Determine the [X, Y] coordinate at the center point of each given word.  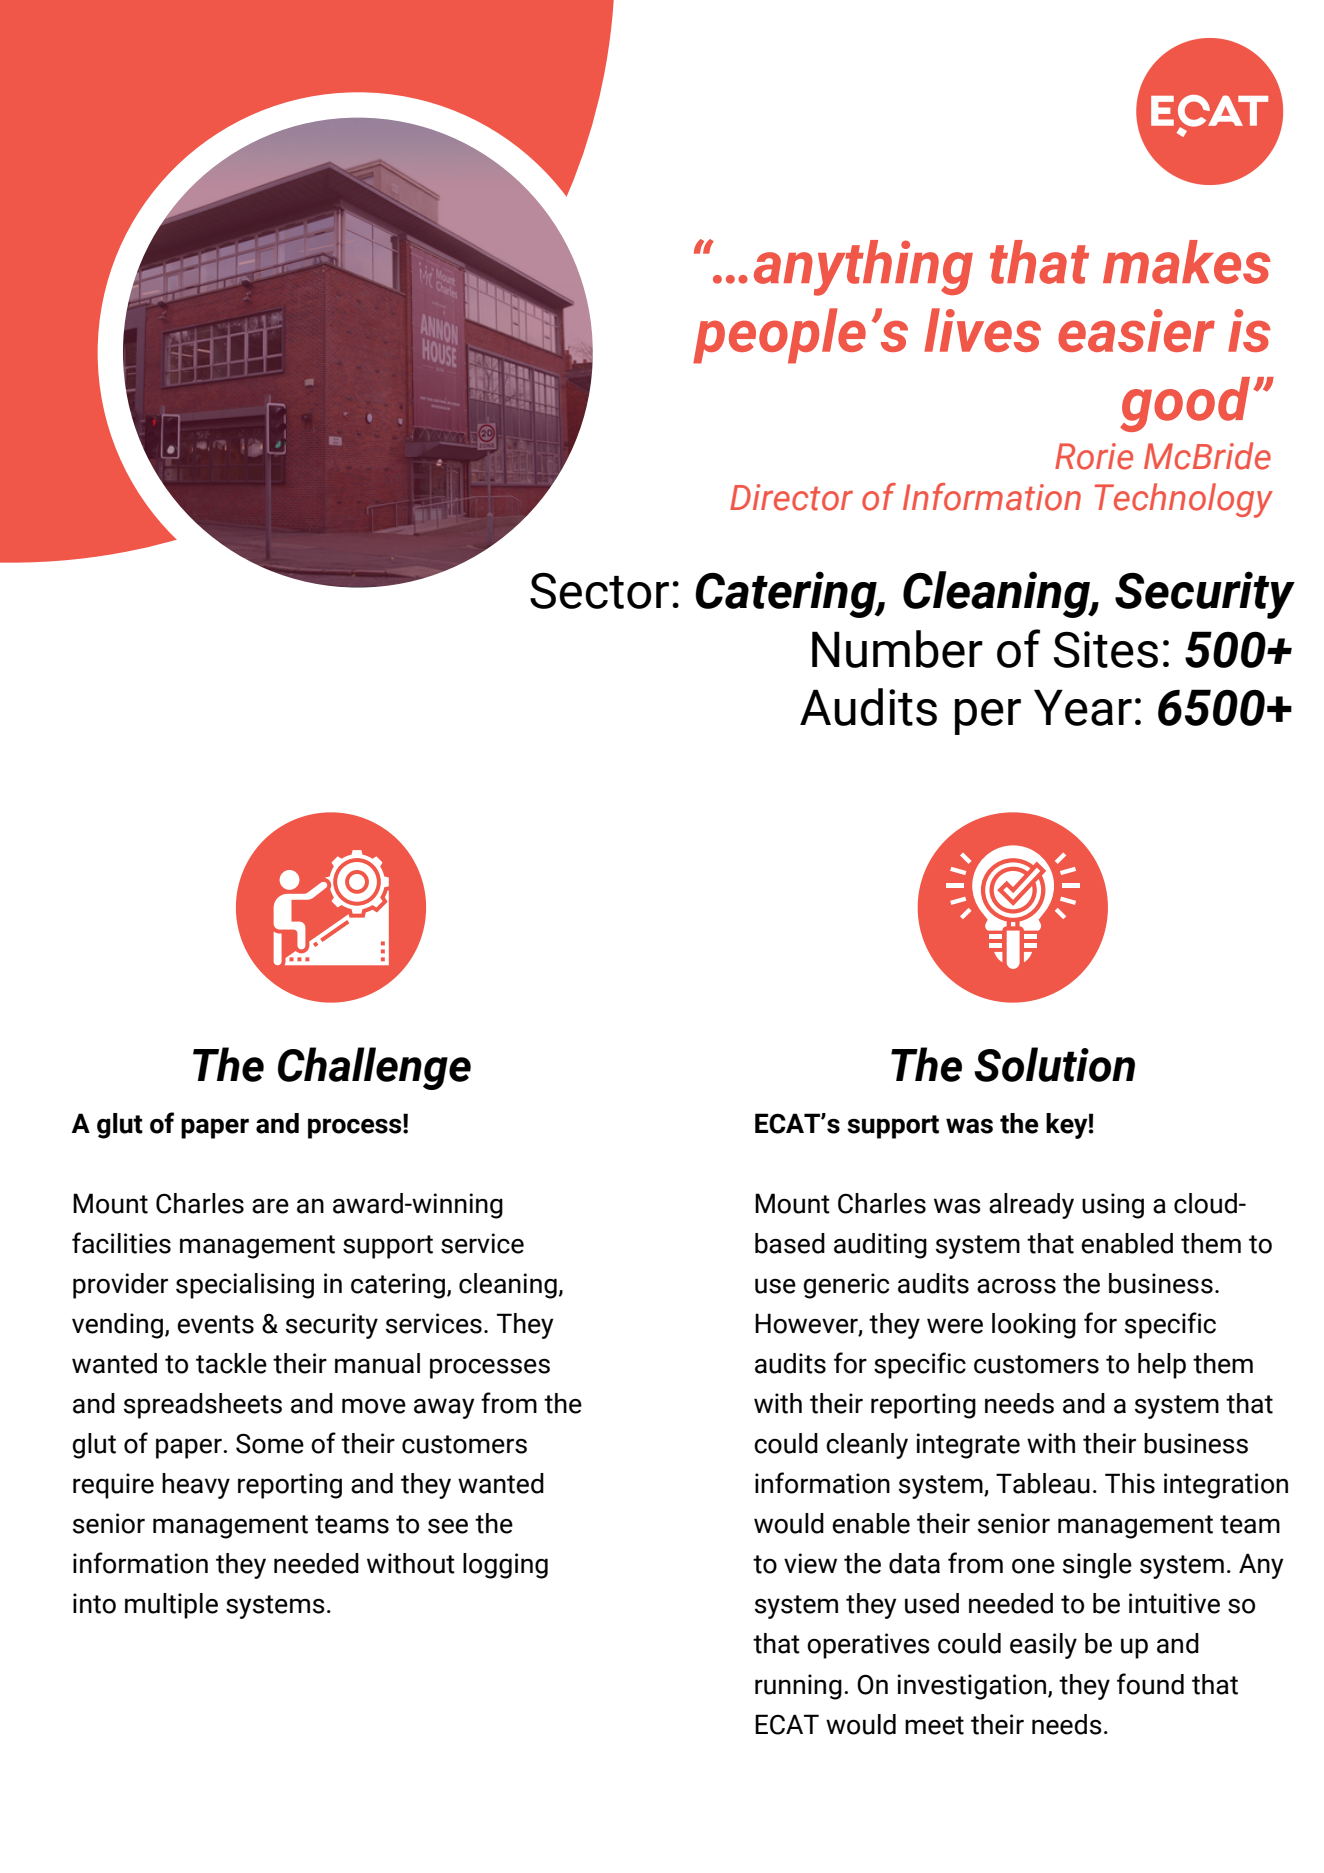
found [1150, 1684]
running [798, 1687]
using [1113, 1206]
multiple [171, 1606]
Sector [599, 590]
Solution [1054, 1064]
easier [1136, 330]
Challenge [374, 1068]
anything [863, 268]
